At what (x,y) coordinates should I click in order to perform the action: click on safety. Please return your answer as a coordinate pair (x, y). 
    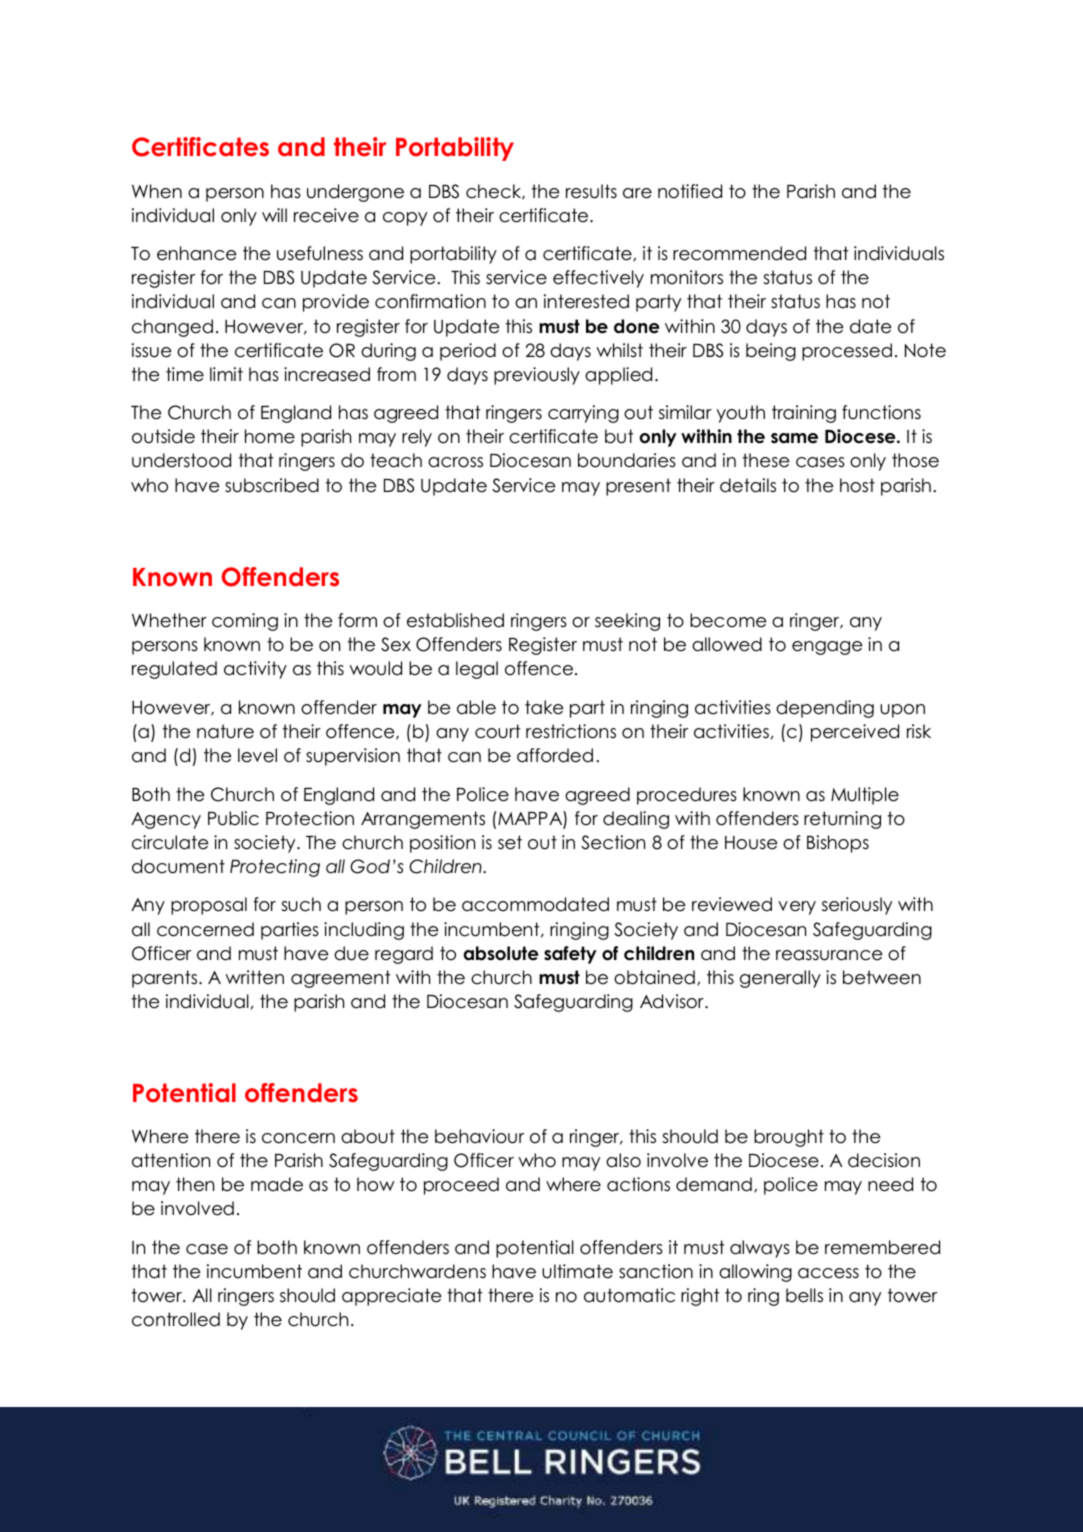
    Looking at the image, I should click on (570, 955).
